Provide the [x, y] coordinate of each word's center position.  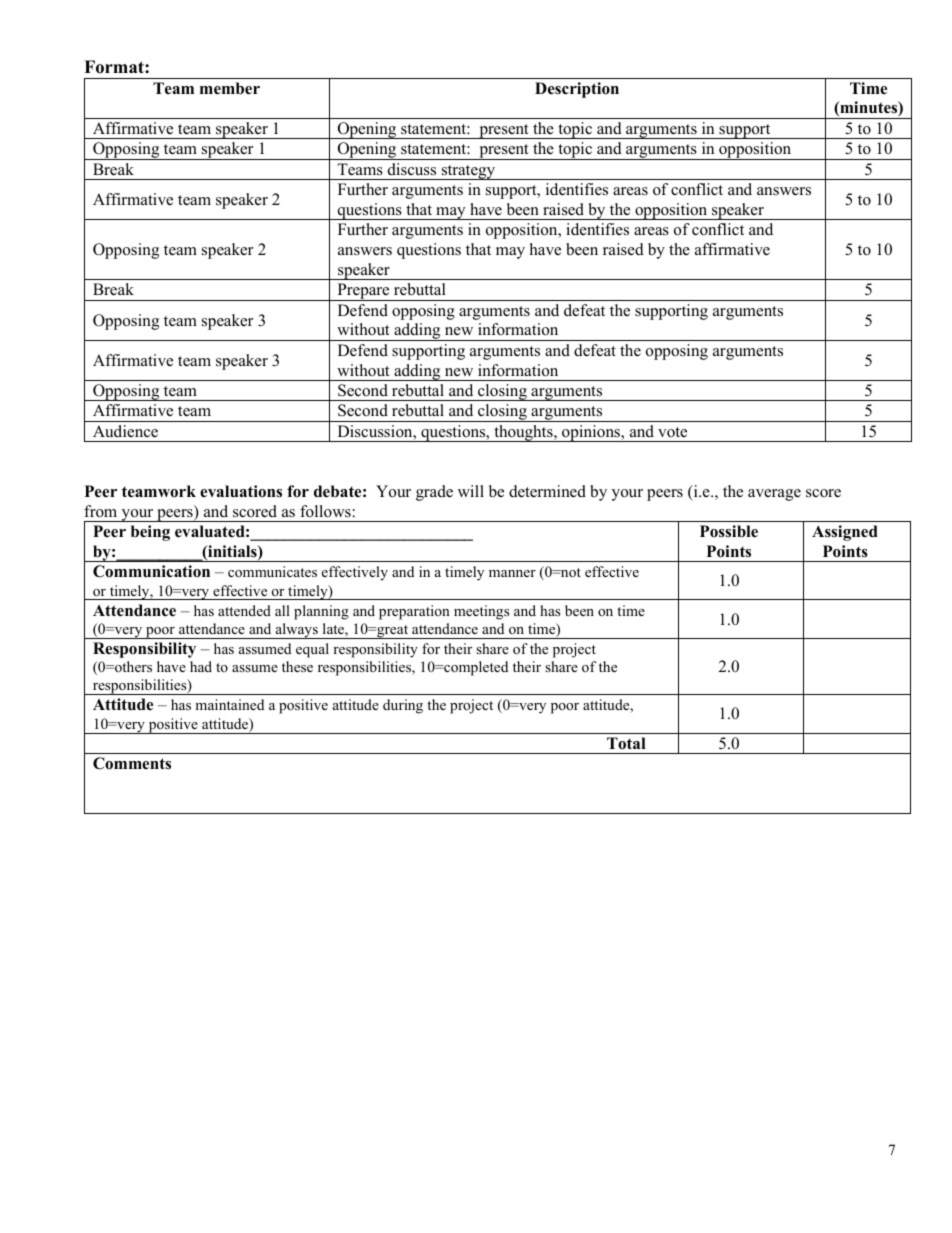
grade [434, 493]
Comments [132, 763]
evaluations [241, 491]
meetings [481, 612]
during [403, 706]
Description [577, 90]
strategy [468, 172]
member [230, 88]
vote [672, 432]
